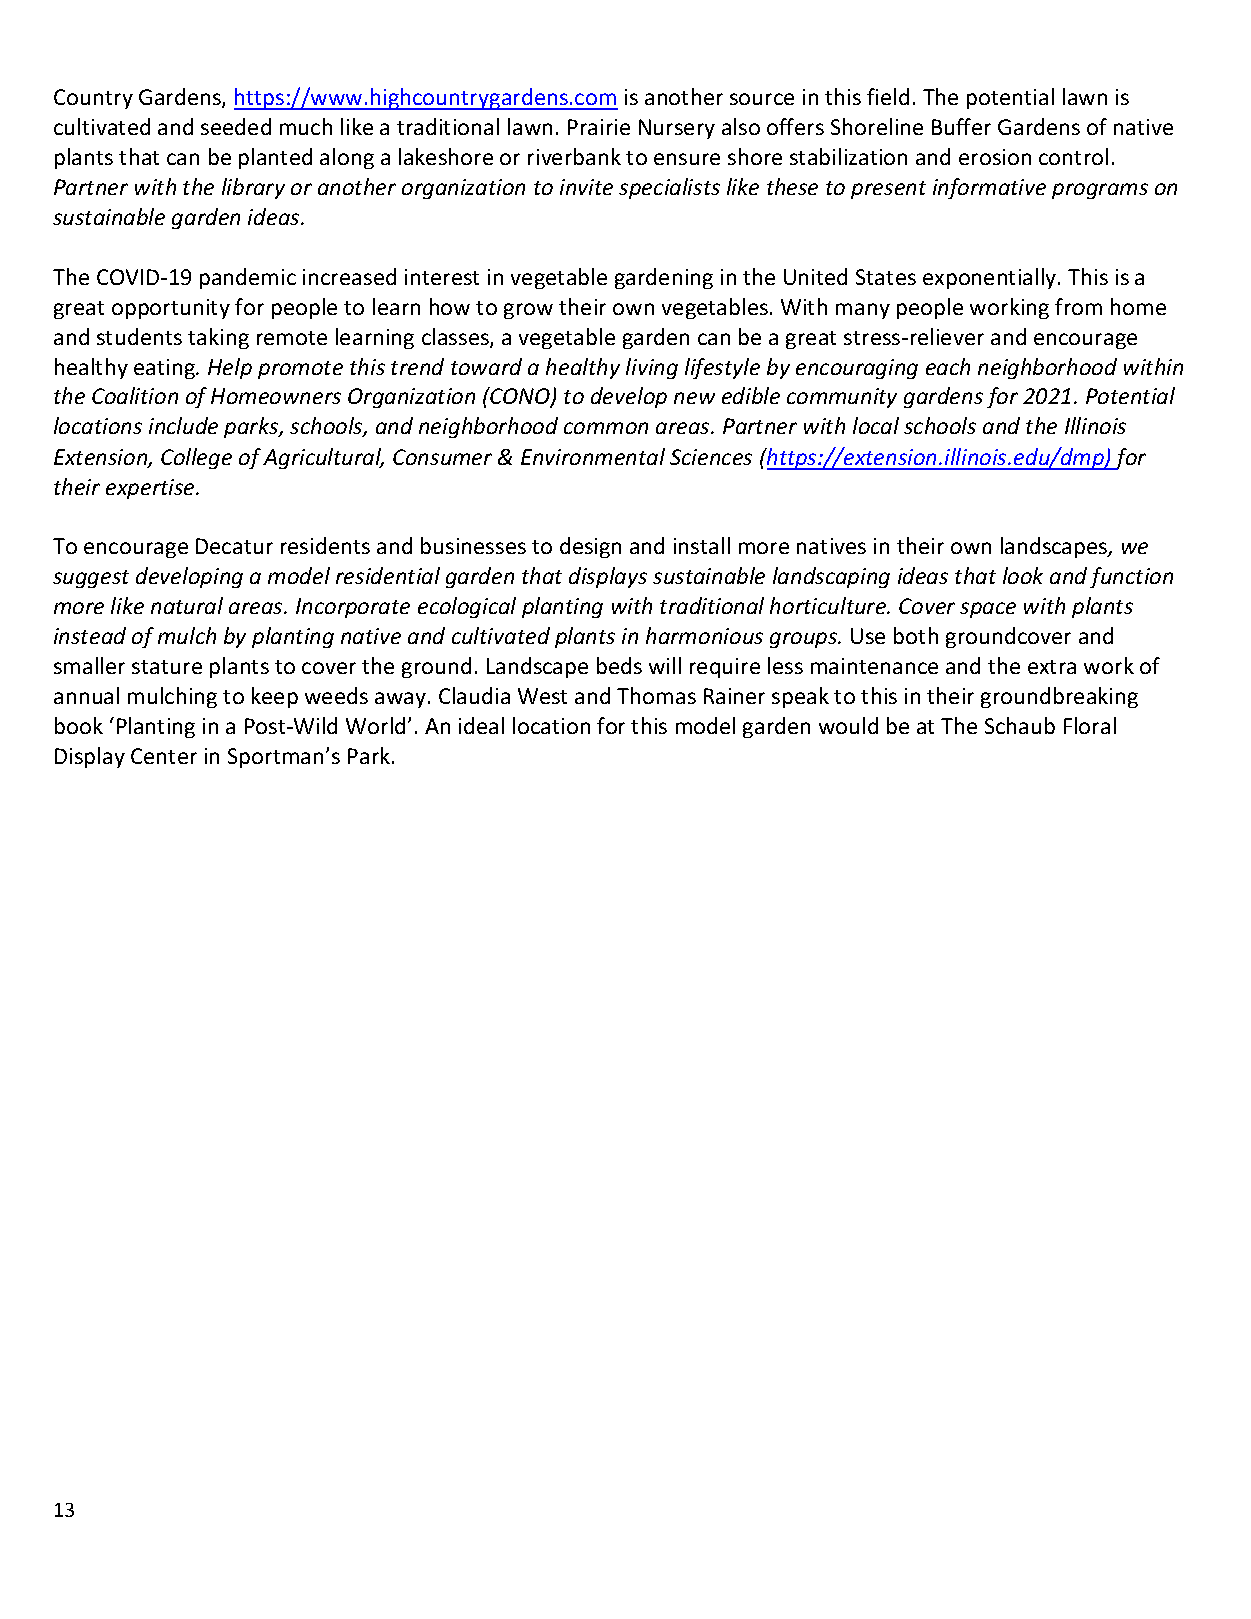 The width and height of the screenshot is (1251, 1619). Describe the element at coordinates (164, 756) in the screenshot. I see `Center` at that location.
